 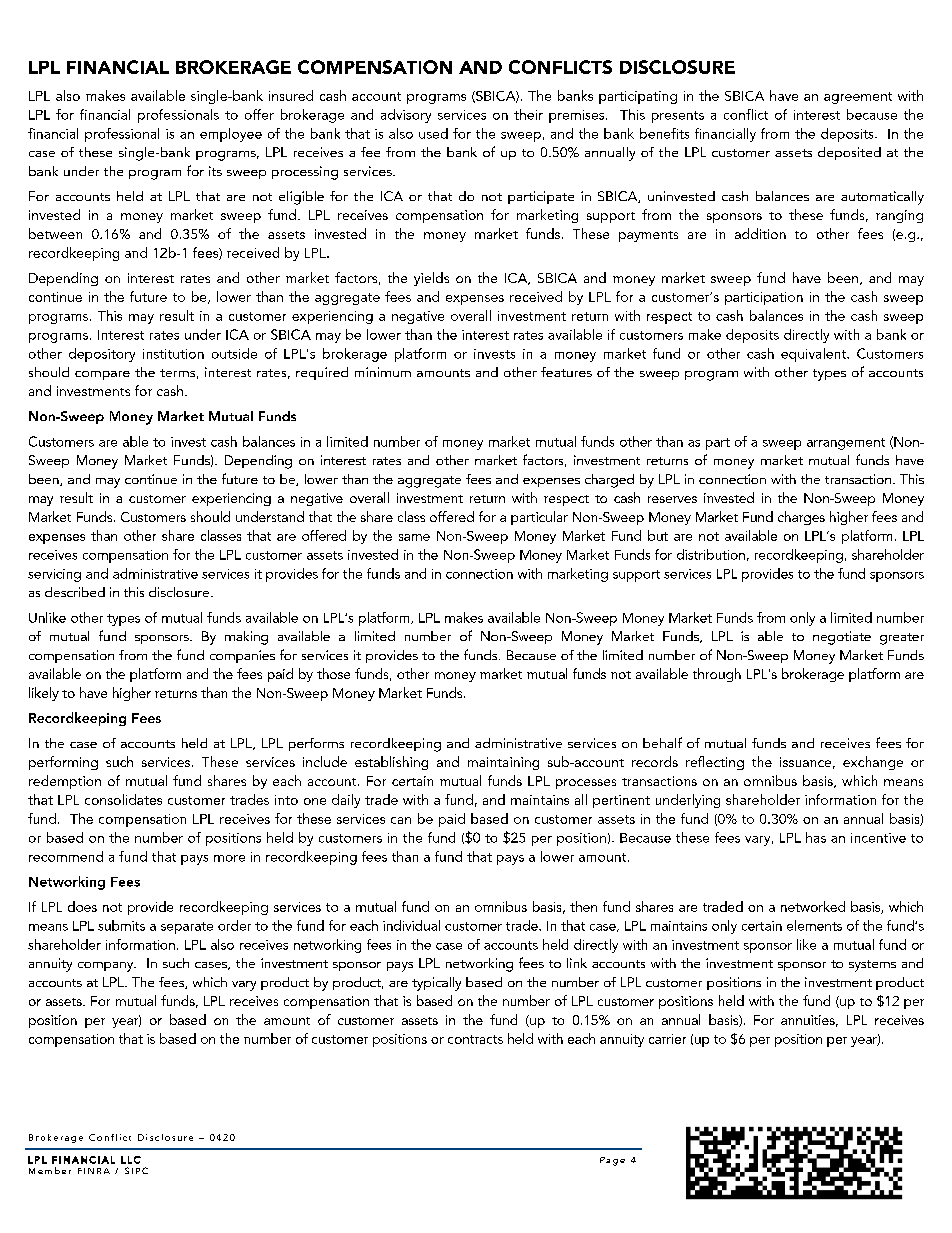 What do you see at coordinates (414, 537) in the image?
I see `same` at bounding box center [414, 537].
